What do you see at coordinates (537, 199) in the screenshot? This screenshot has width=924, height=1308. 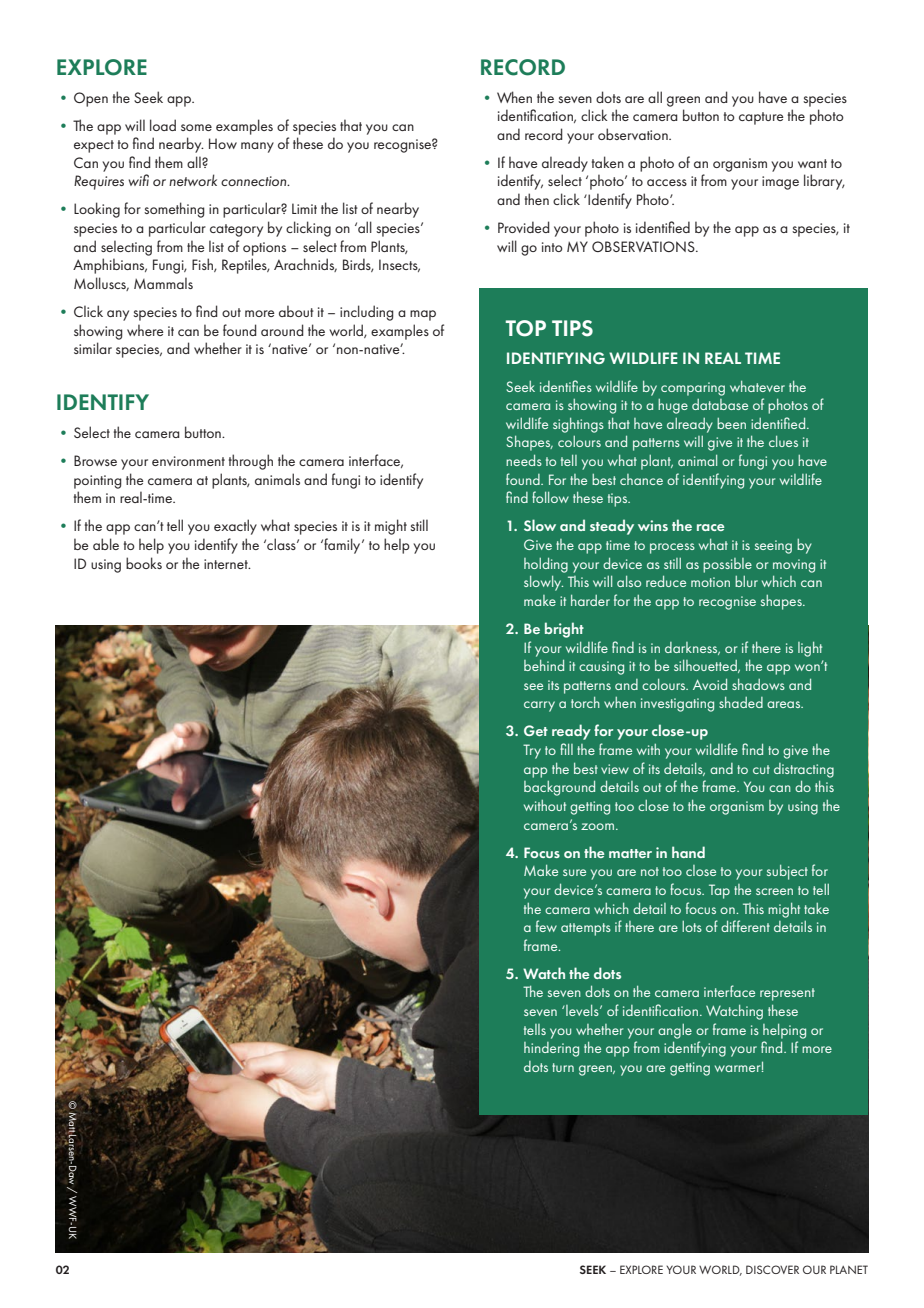 I see `then` at bounding box center [537, 199].
